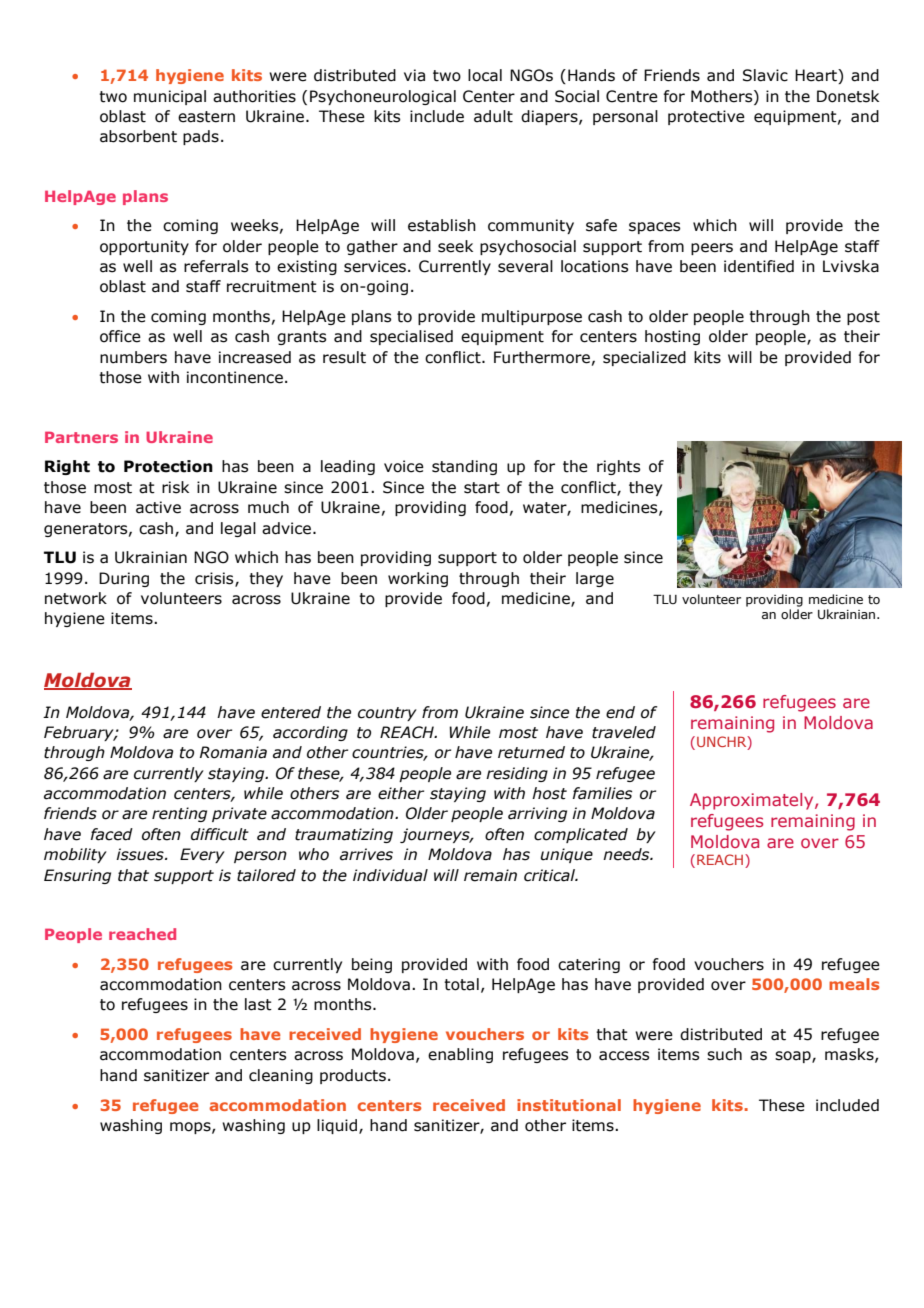  I want to click on enabling, so click(460, 1055).
